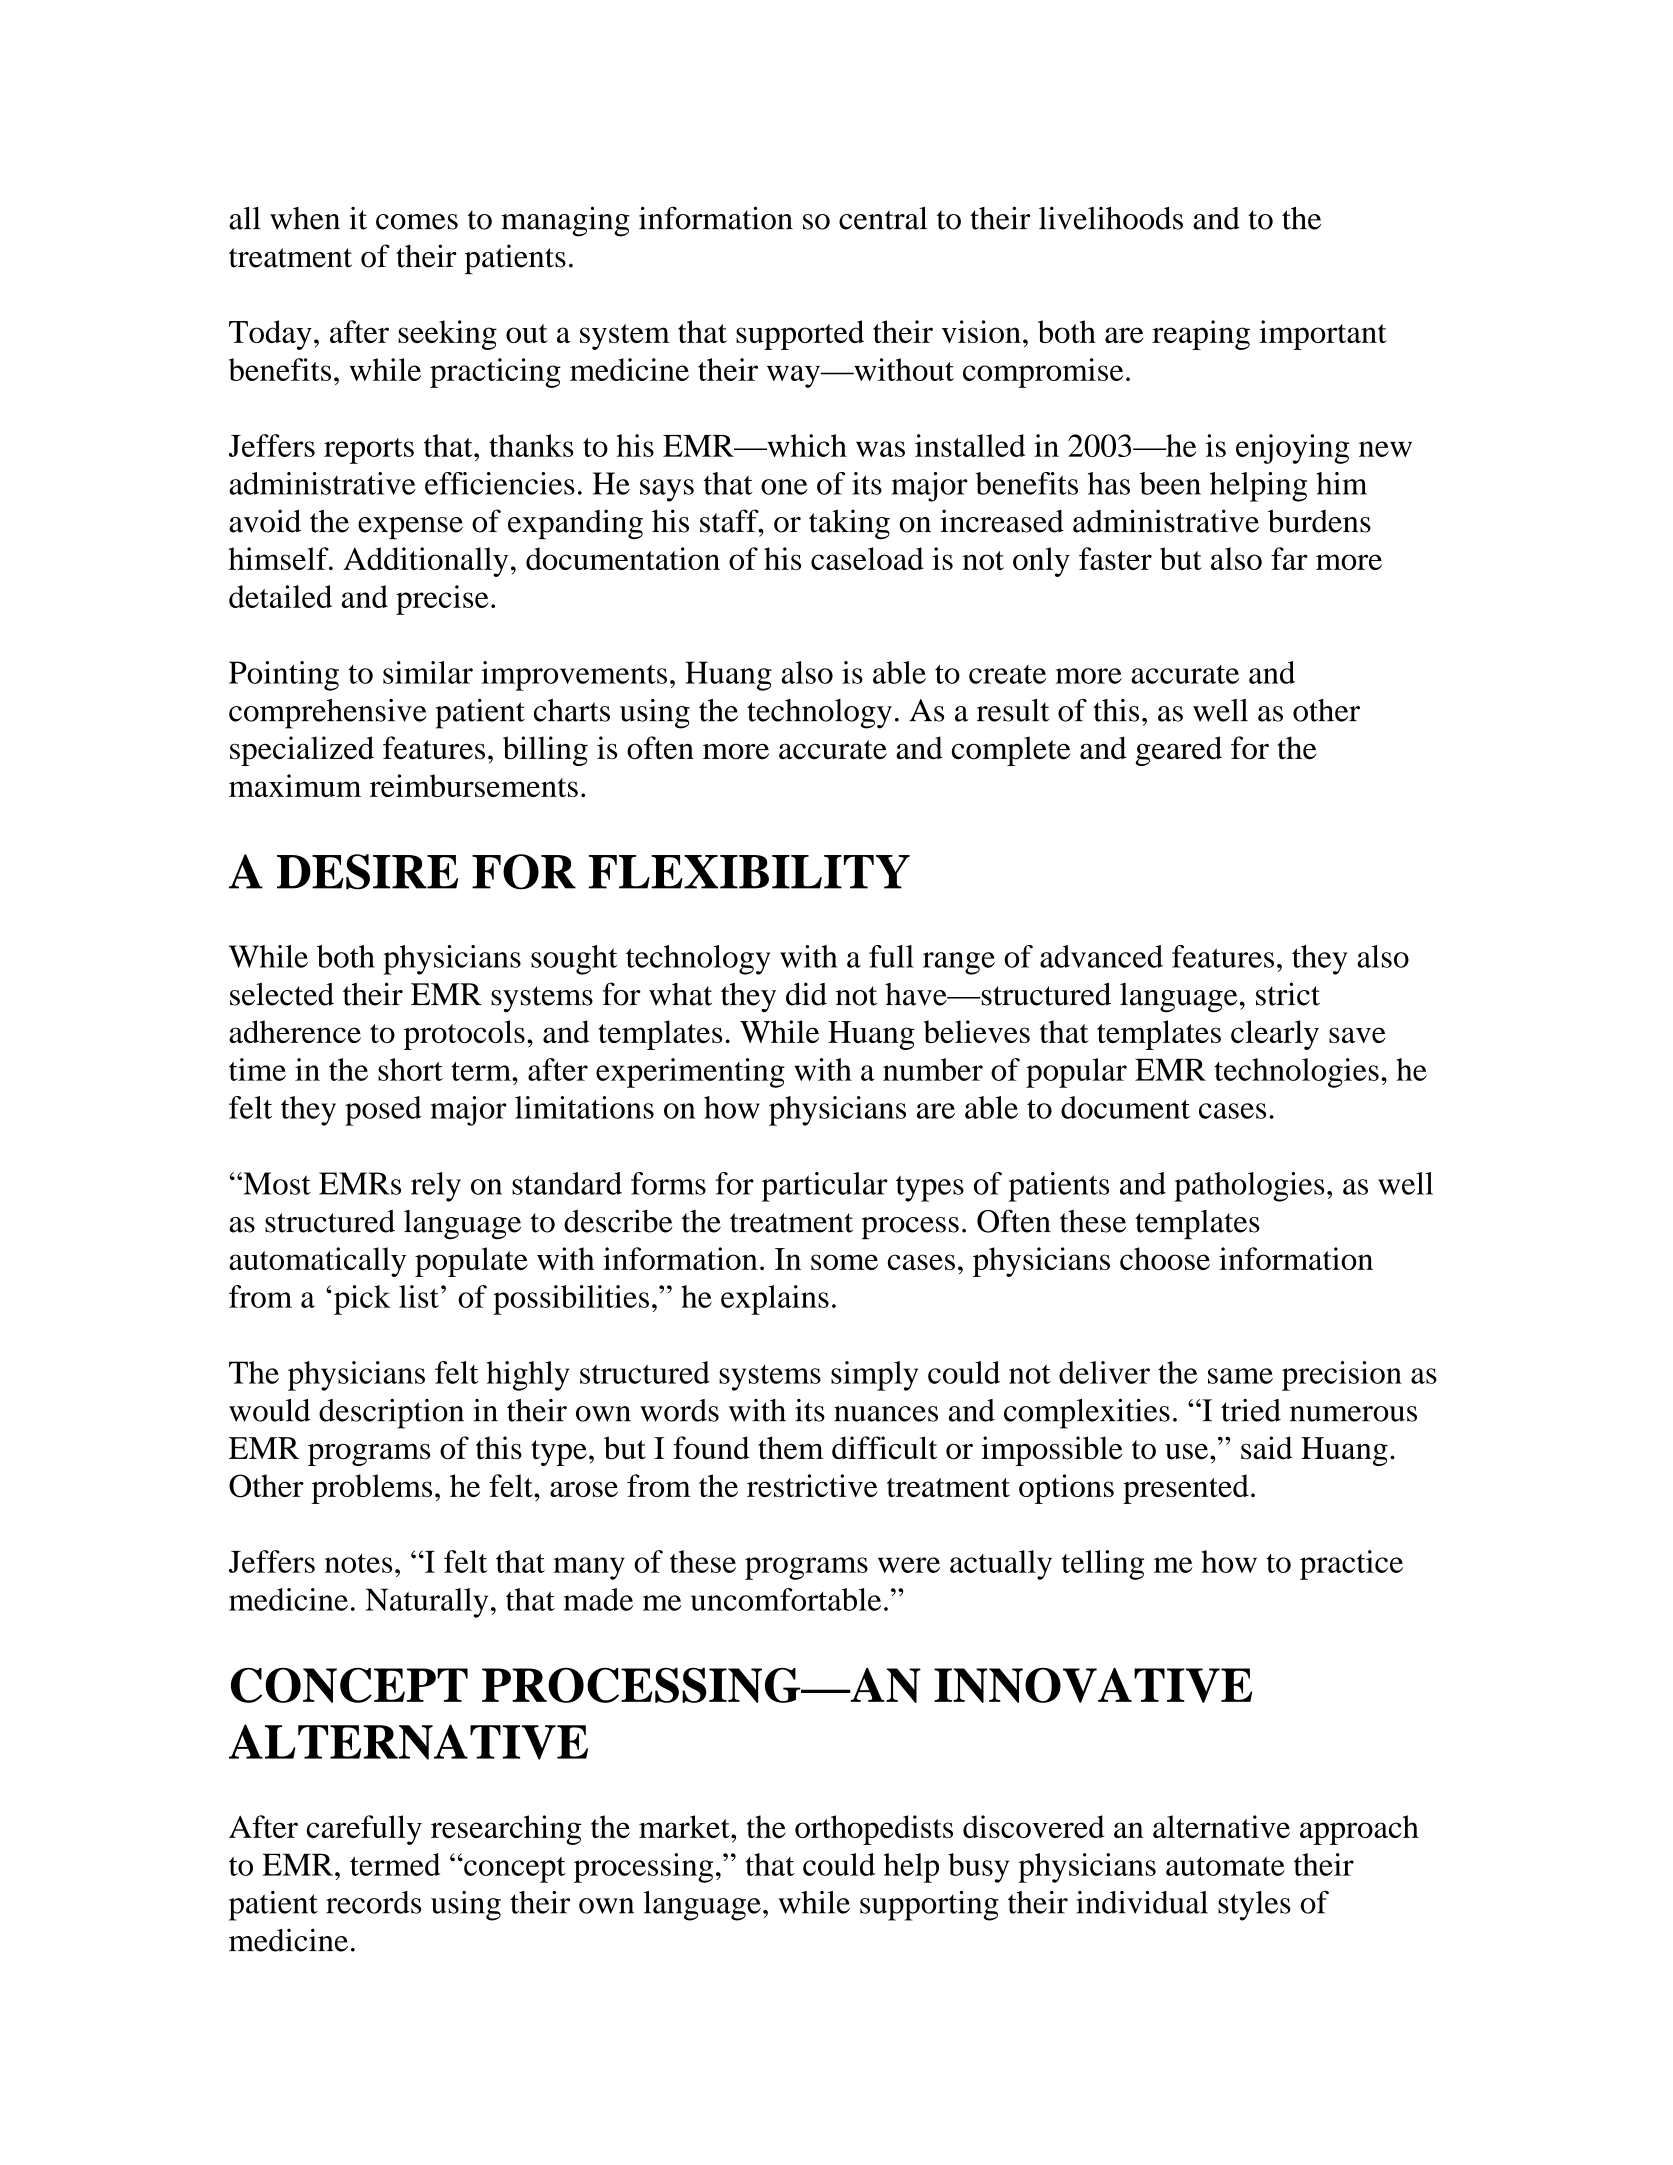  Describe the element at coordinates (775, 1300) in the document. I see `explains` at that location.
